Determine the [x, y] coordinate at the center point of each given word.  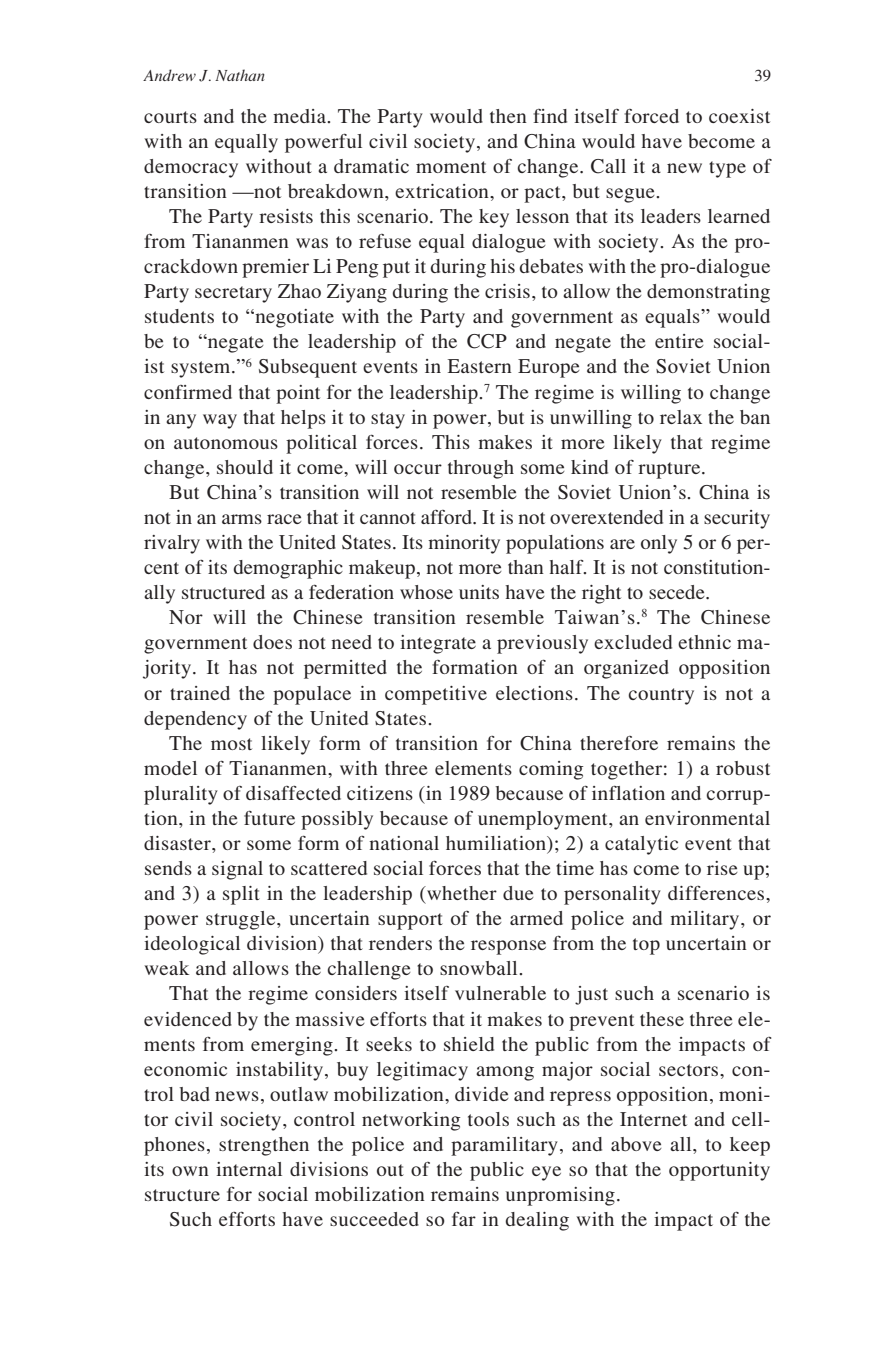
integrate [438, 644]
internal [249, 1169]
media [301, 116]
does [272, 642]
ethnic [704, 642]
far [464, 1219]
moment [451, 167]
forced [651, 116]
